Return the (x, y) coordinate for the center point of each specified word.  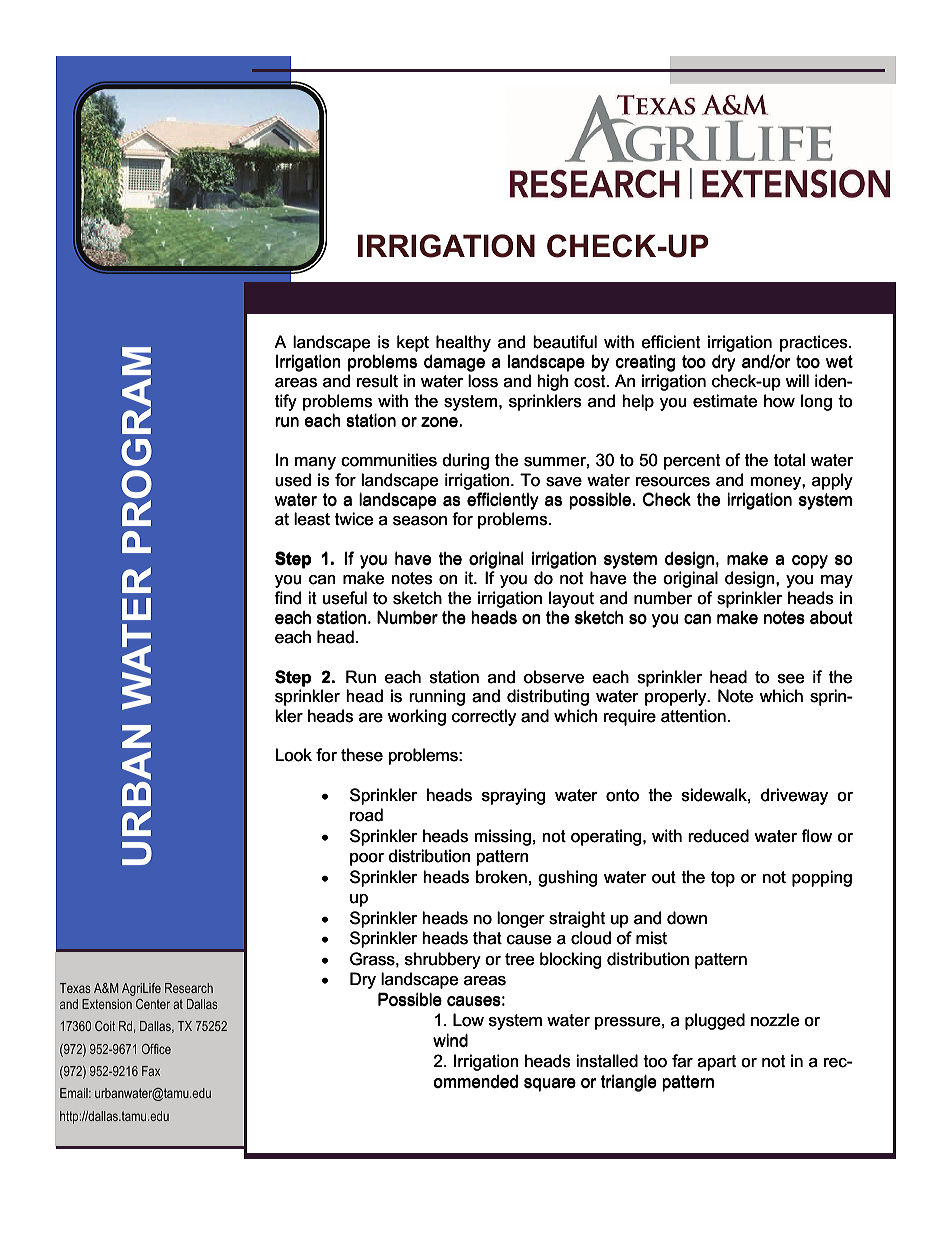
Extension (107, 1004)
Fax (151, 1071)
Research (189, 988)
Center (153, 1004)
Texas (75, 988)
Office (156, 1049)
